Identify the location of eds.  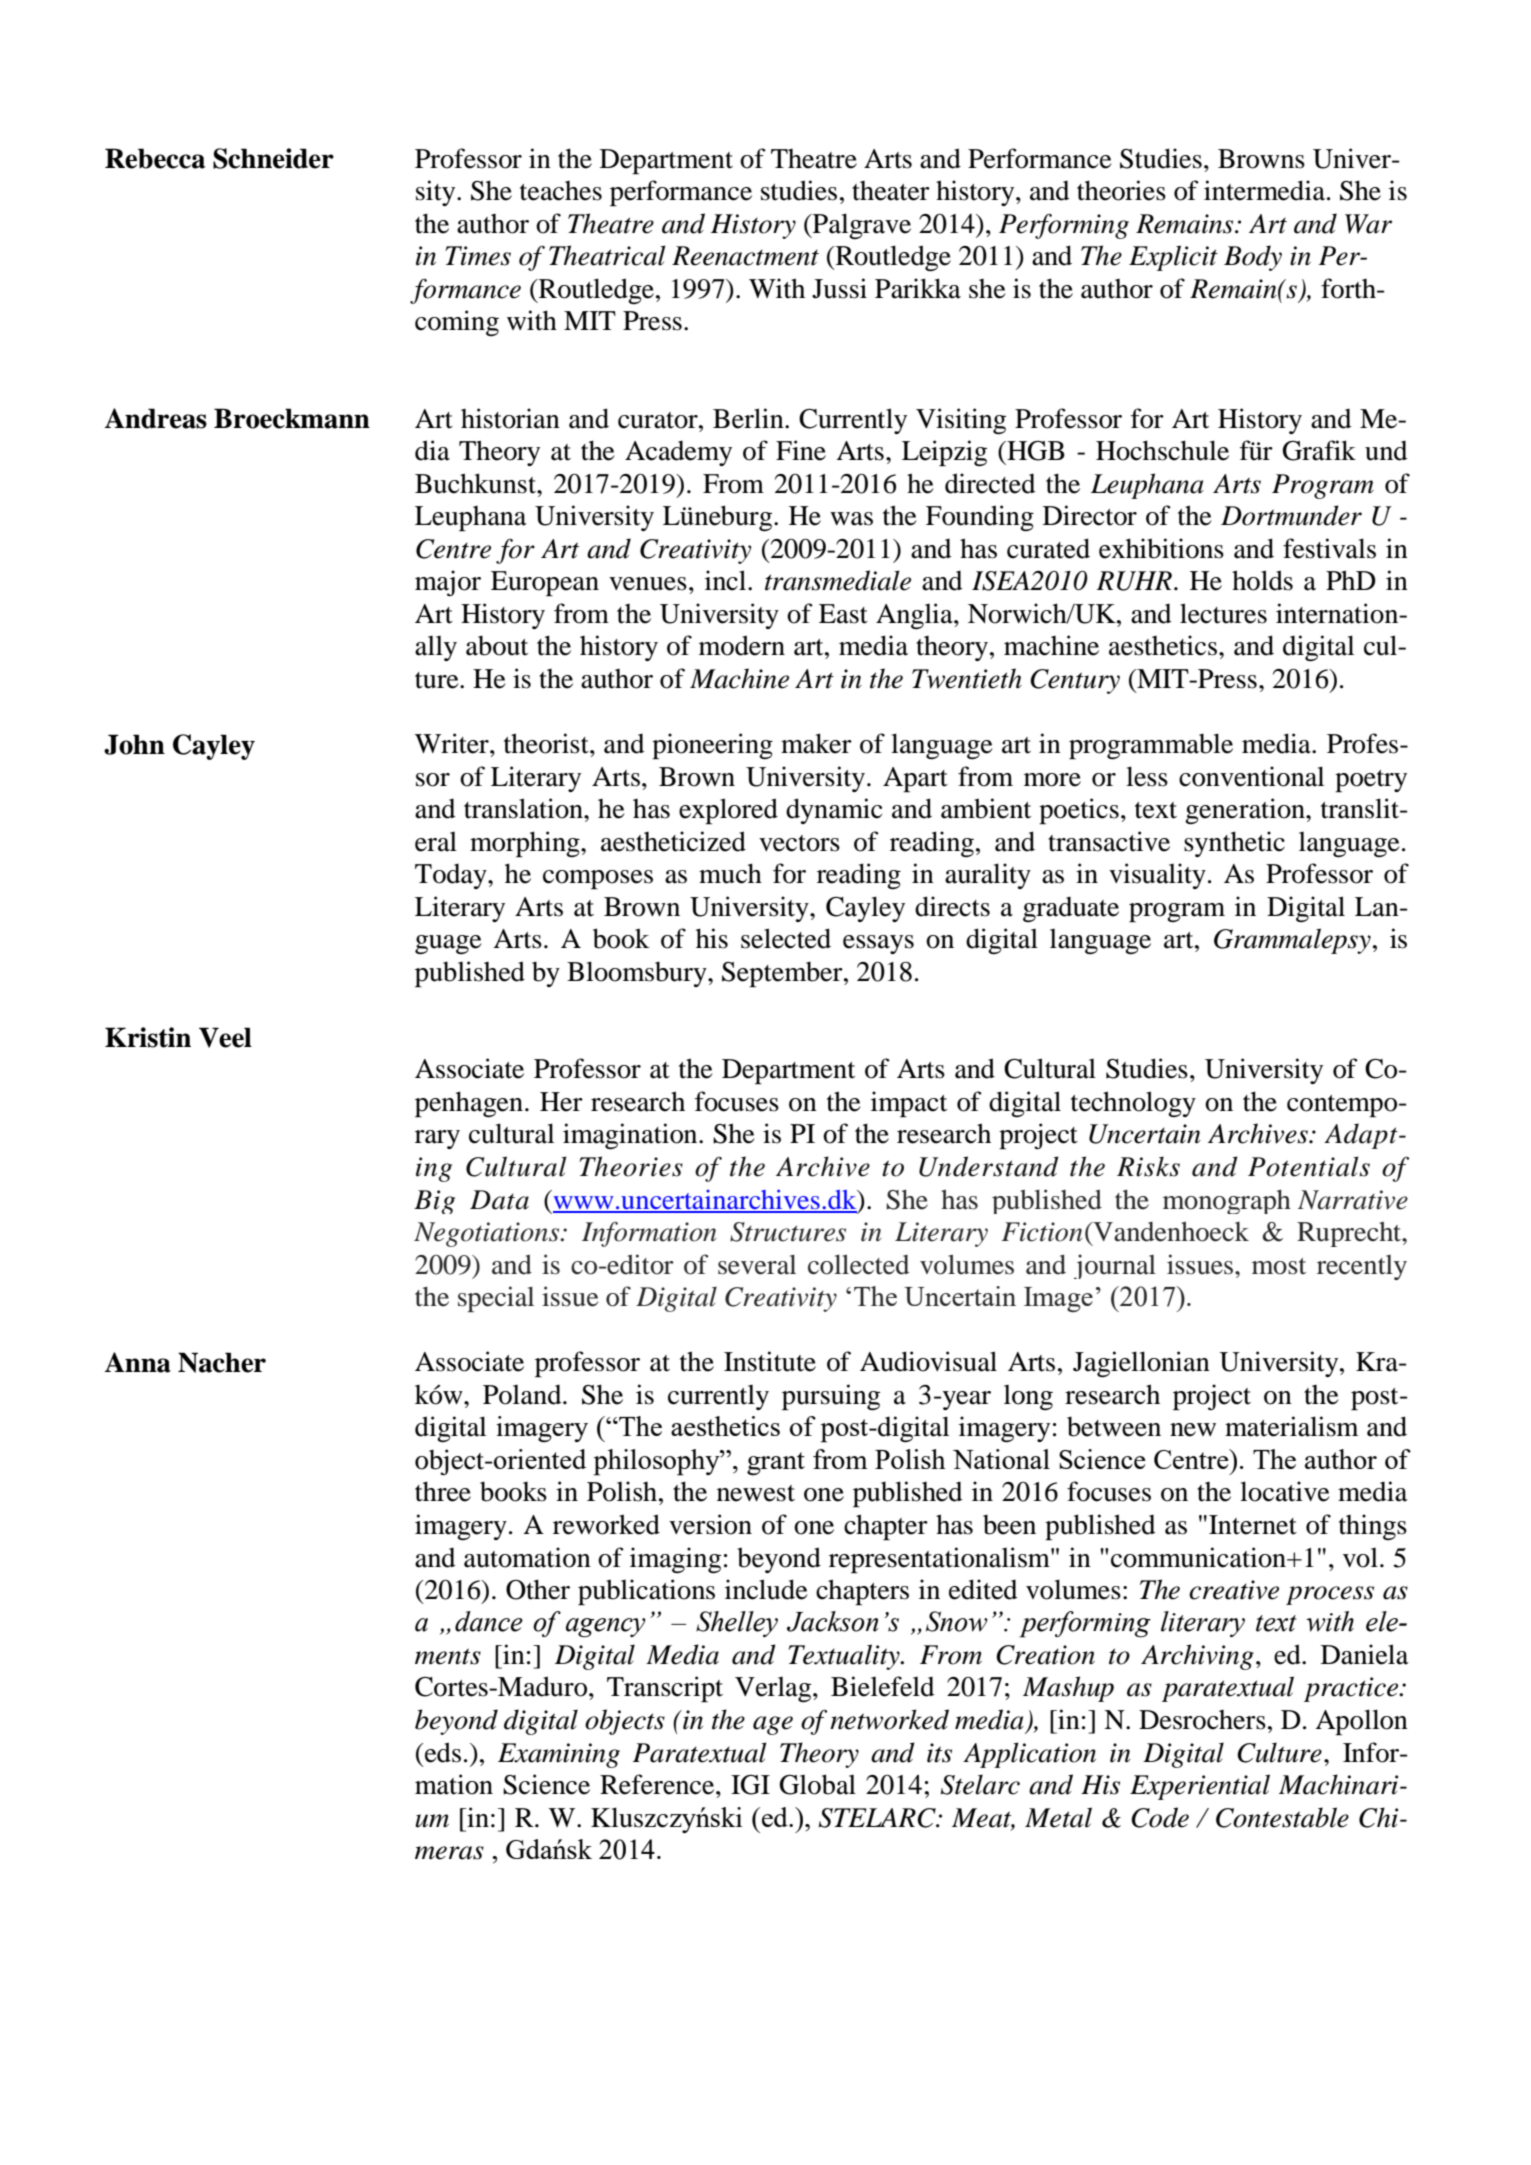
(443, 1752).
